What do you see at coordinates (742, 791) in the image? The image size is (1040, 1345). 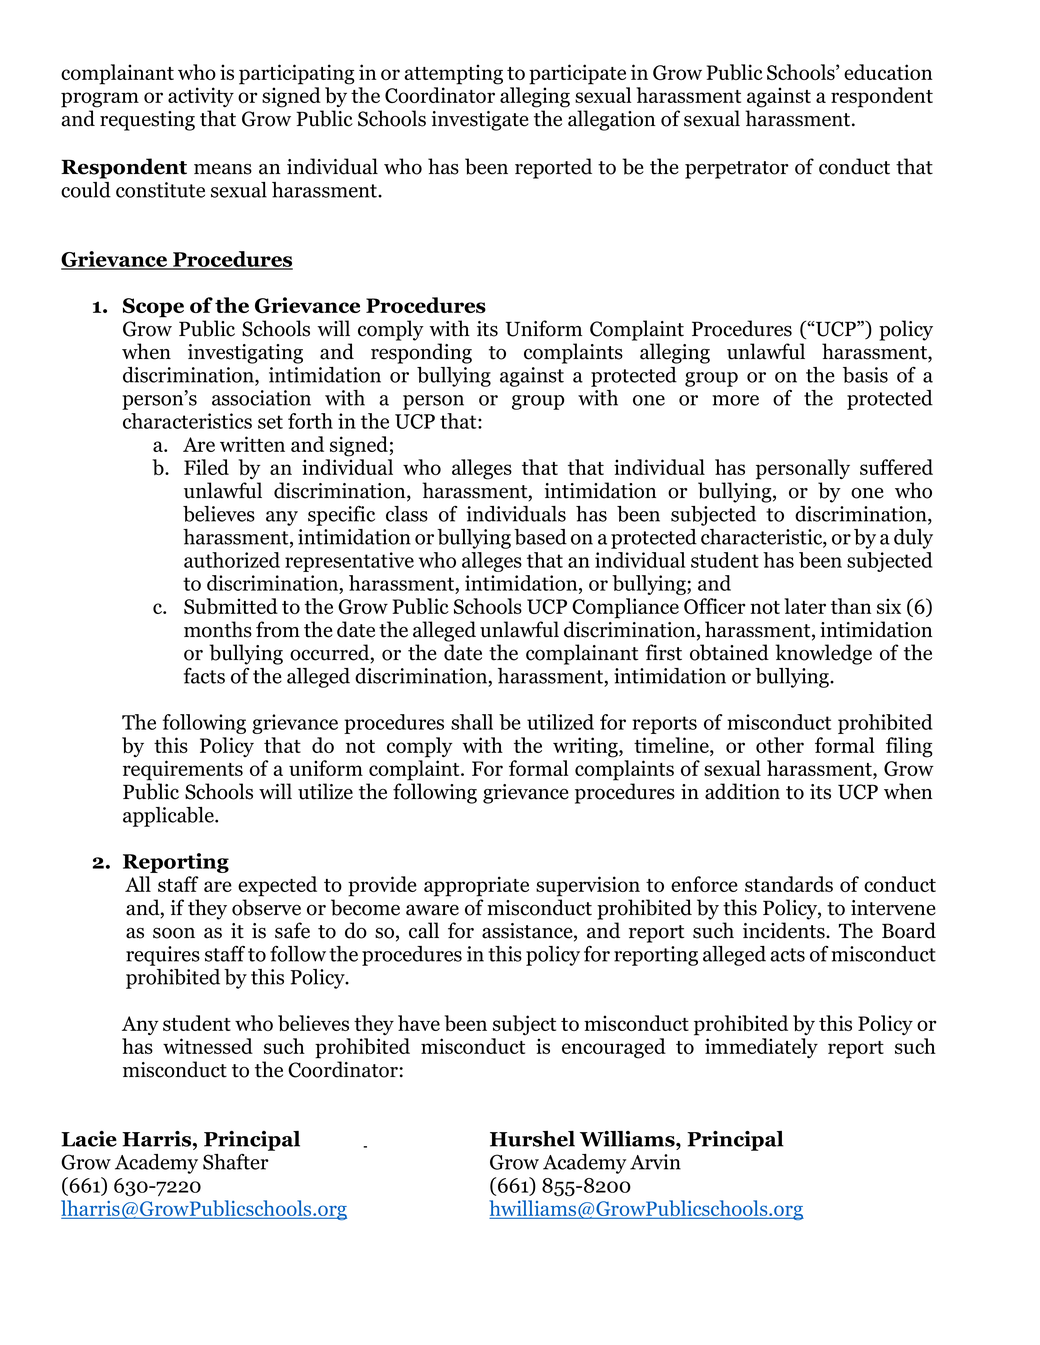 I see `addition` at bounding box center [742, 791].
